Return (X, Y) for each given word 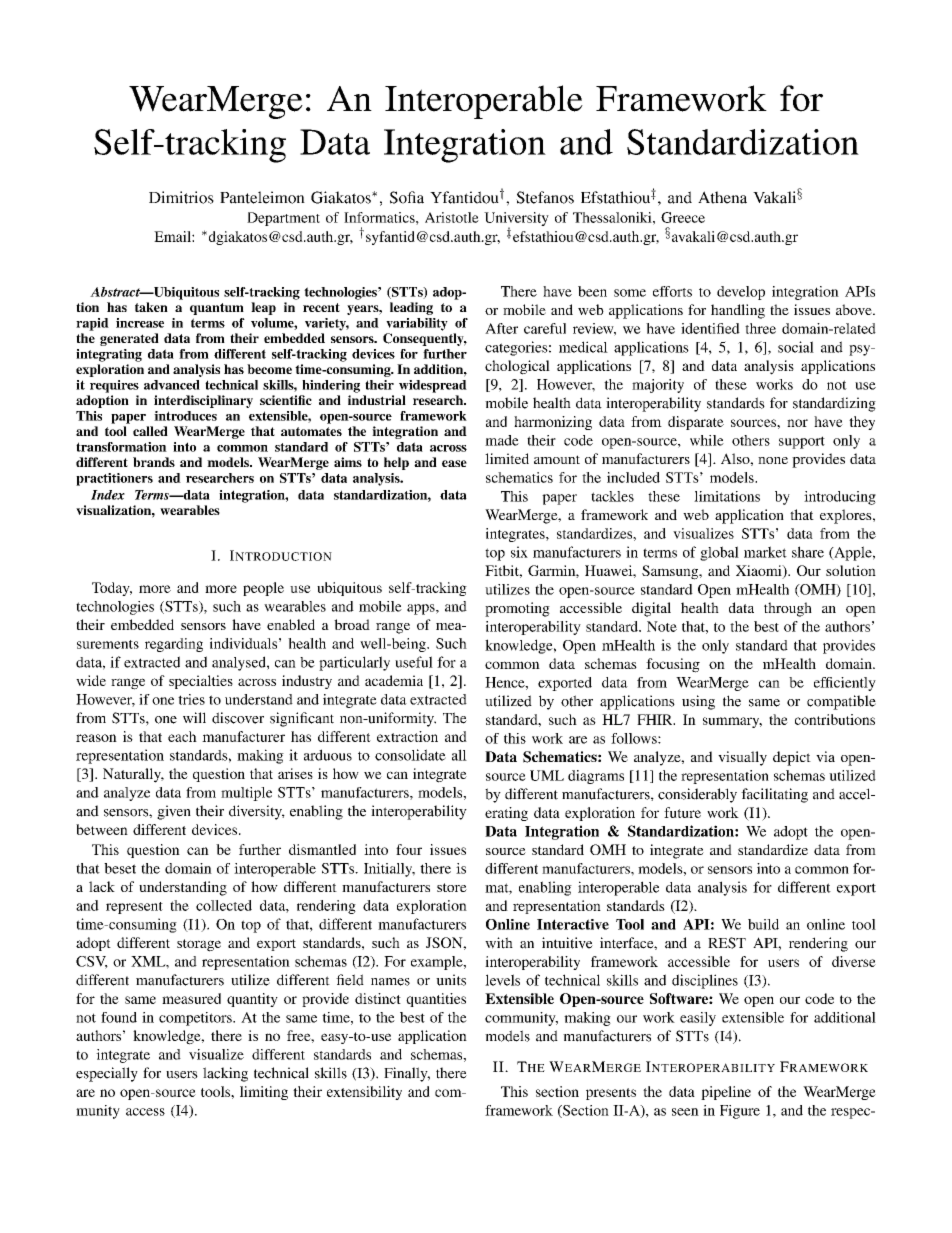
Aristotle (452, 217)
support (802, 442)
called (150, 431)
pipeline (726, 1093)
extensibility (364, 1093)
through (788, 609)
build (763, 924)
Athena (722, 197)
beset (120, 868)
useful (414, 662)
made (502, 440)
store (452, 887)
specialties (201, 682)
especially (107, 1074)
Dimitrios (181, 197)
